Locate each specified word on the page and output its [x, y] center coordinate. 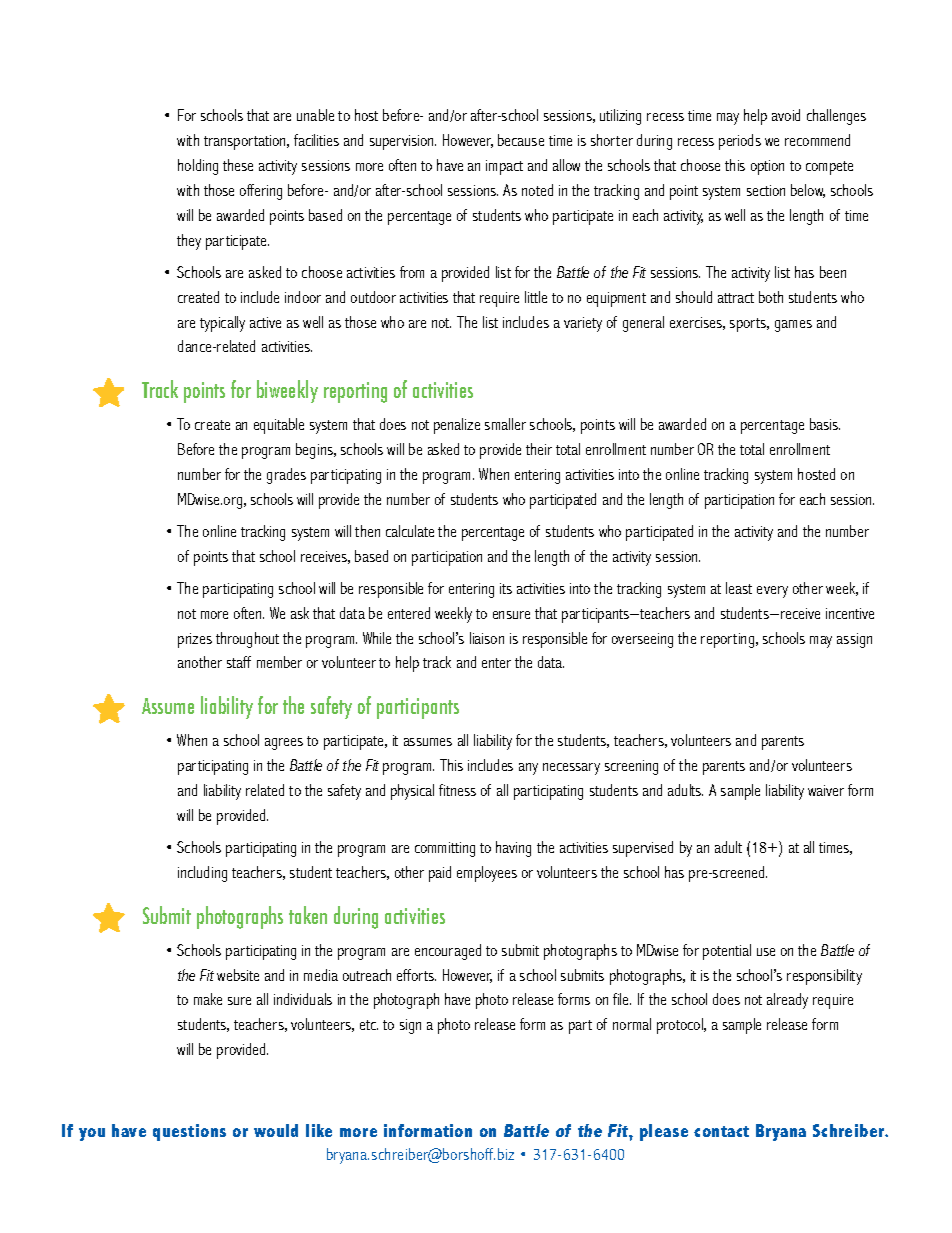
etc [369, 1025]
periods [740, 142]
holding [198, 167]
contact [721, 1131]
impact [504, 167]
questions [189, 1132]
